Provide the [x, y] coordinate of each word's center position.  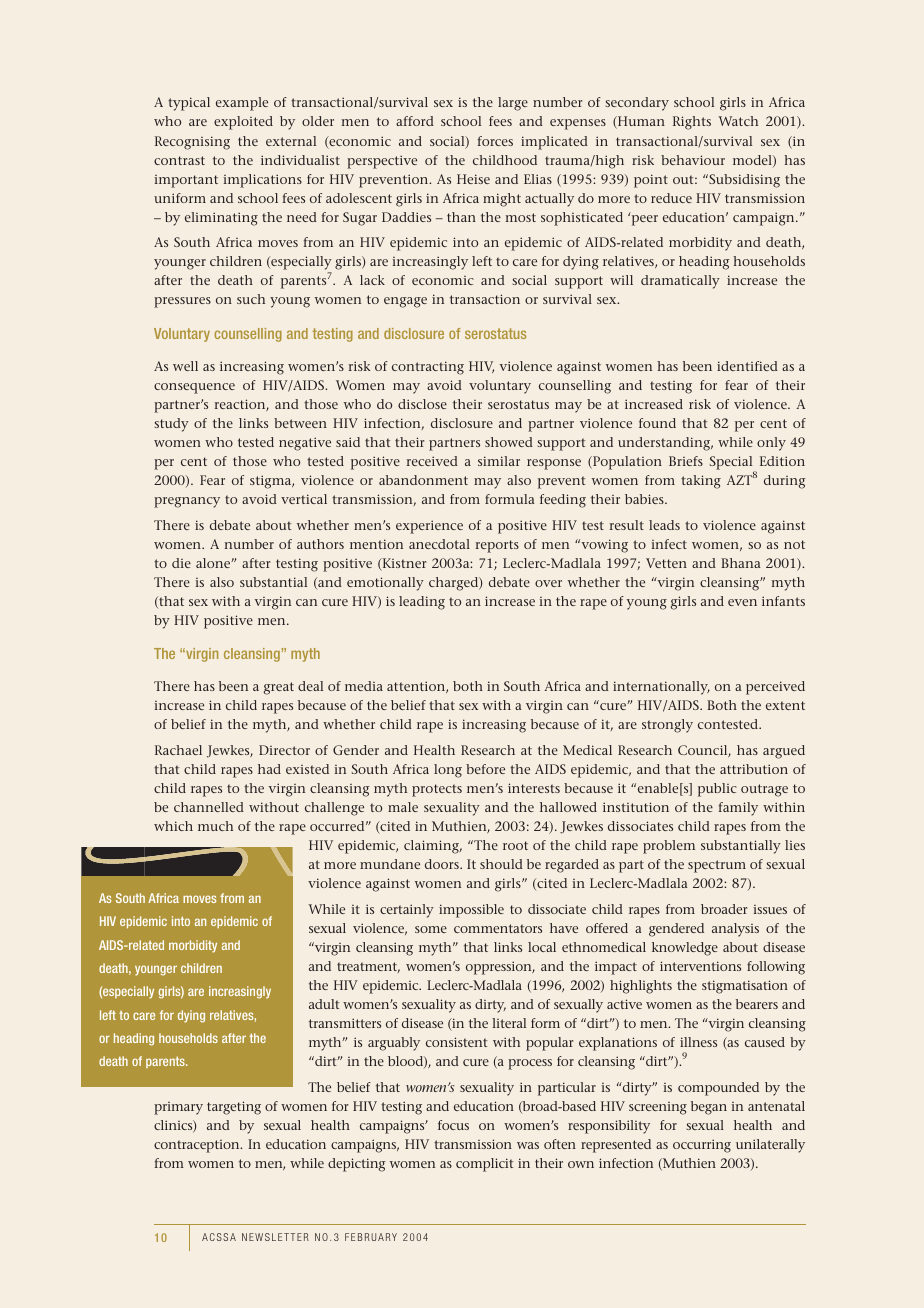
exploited [243, 123]
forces [495, 141]
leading [422, 603]
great [279, 688]
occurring [702, 1146]
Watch [738, 121]
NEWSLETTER [275, 1237]
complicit [484, 1165]
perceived [775, 688]
